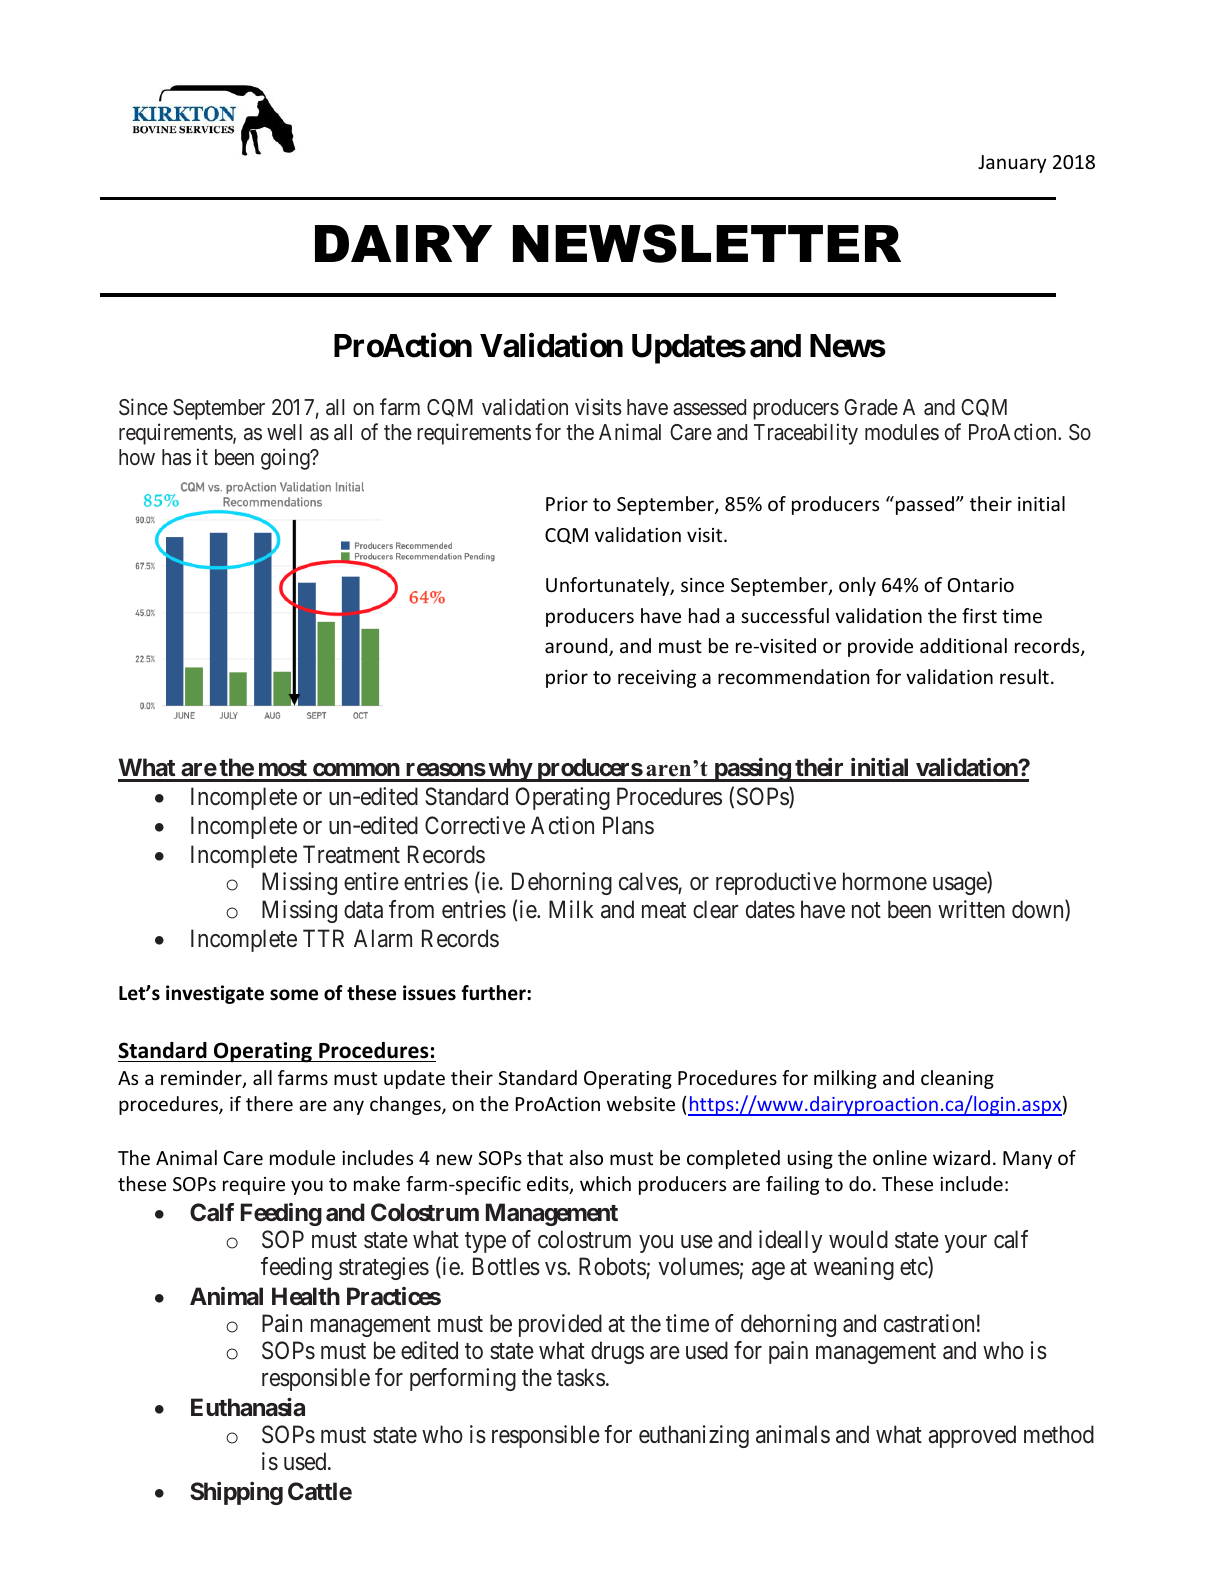 This screenshot has height=1571, width=1214. What do you see at coordinates (641, 1103) in the screenshot?
I see `website` at bounding box center [641, 1103].
